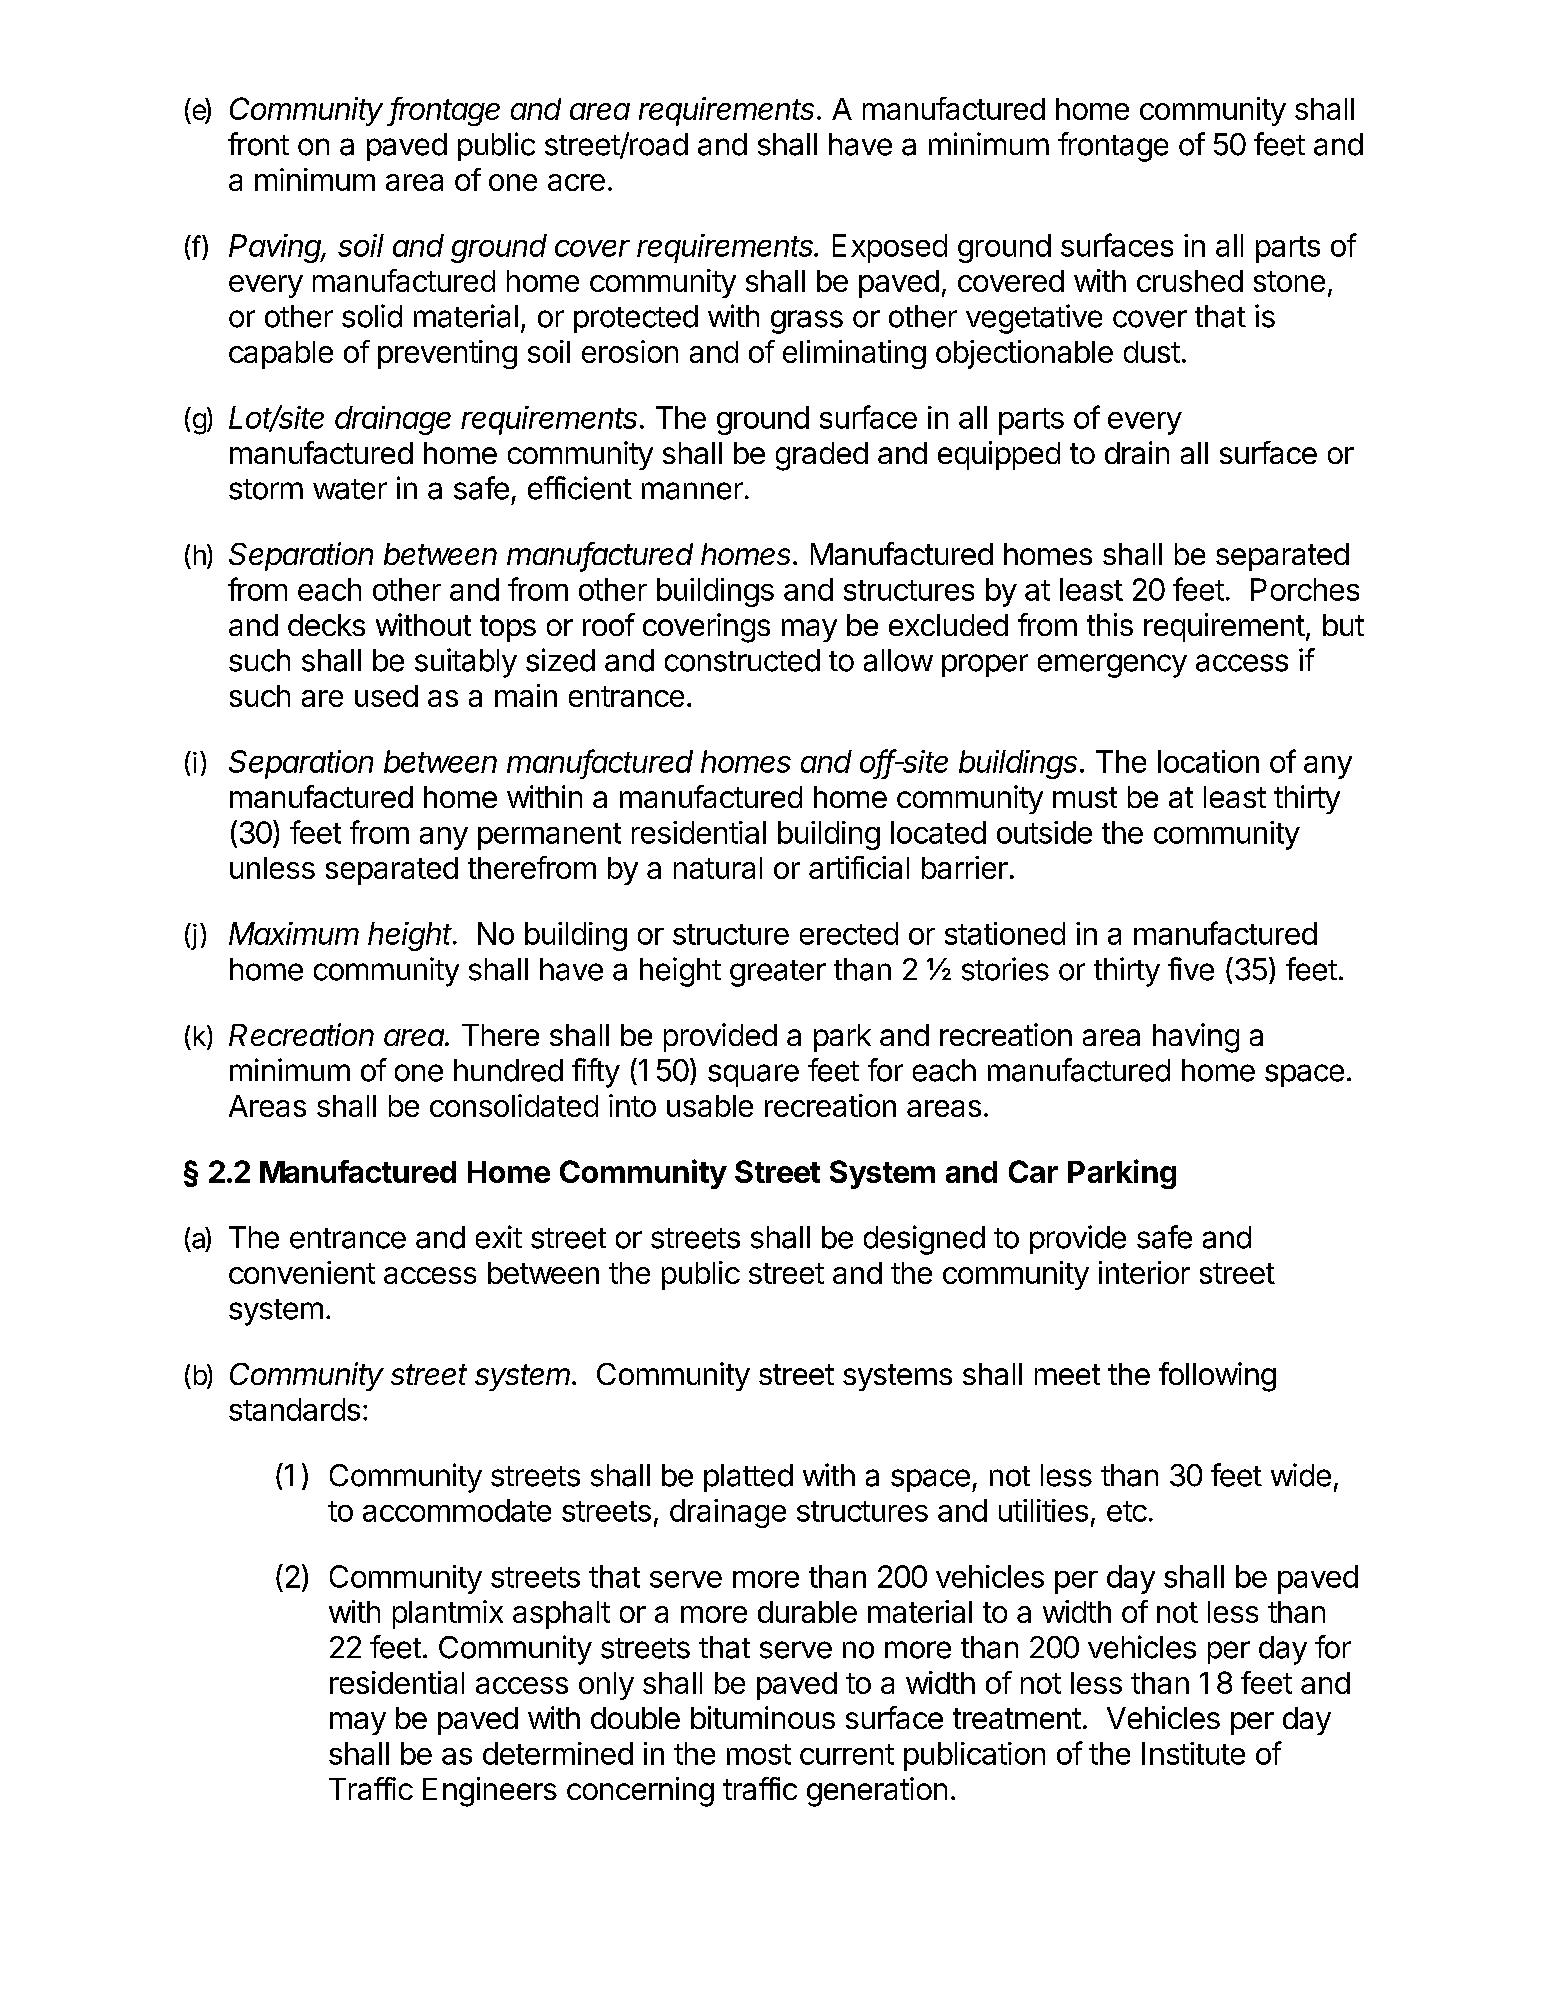  Describe the element at coordinates (294, 933) in the document. I see `Maximum` at that location.
